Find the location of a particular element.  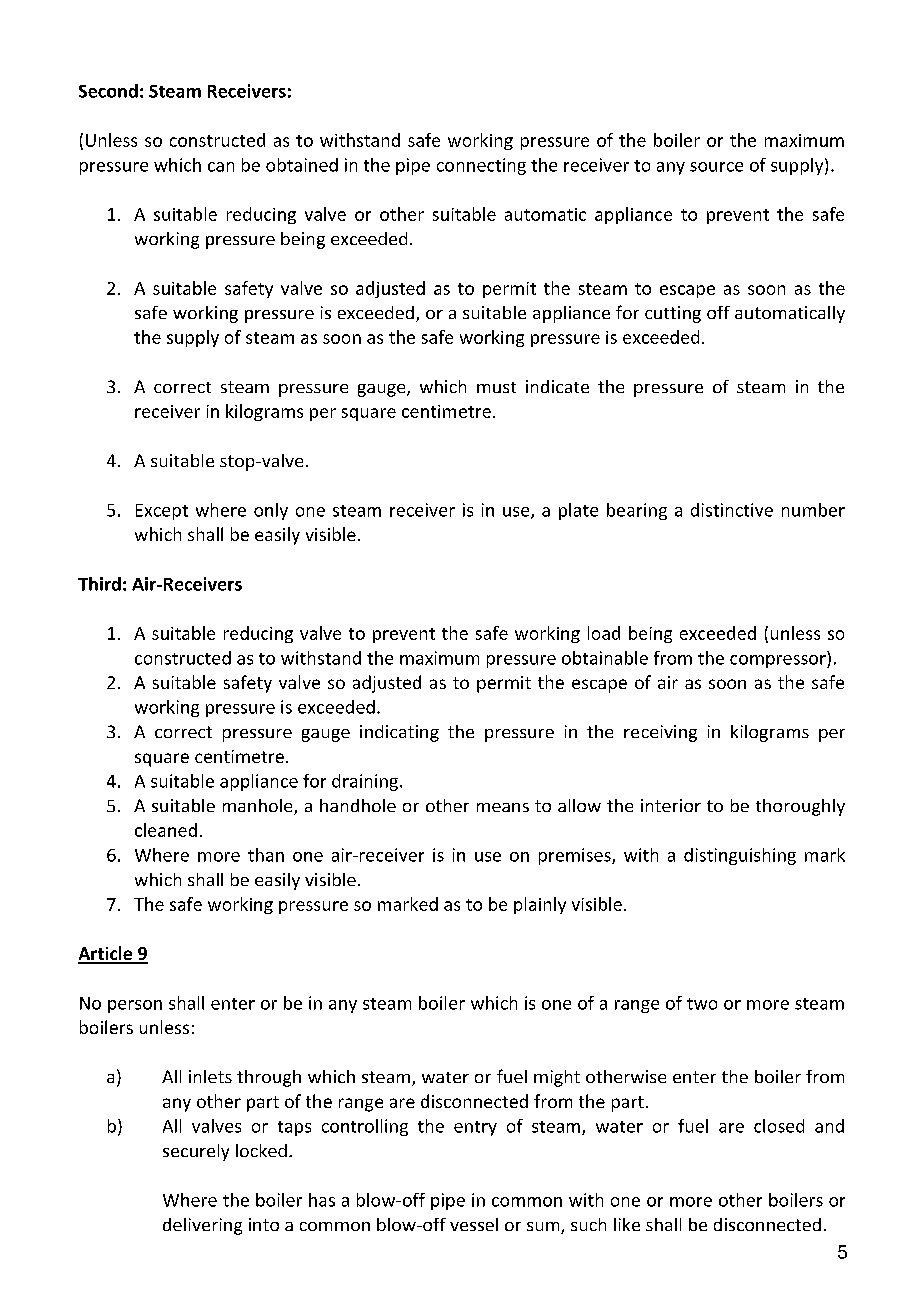

compressor is located at coordinates (779, 661).
